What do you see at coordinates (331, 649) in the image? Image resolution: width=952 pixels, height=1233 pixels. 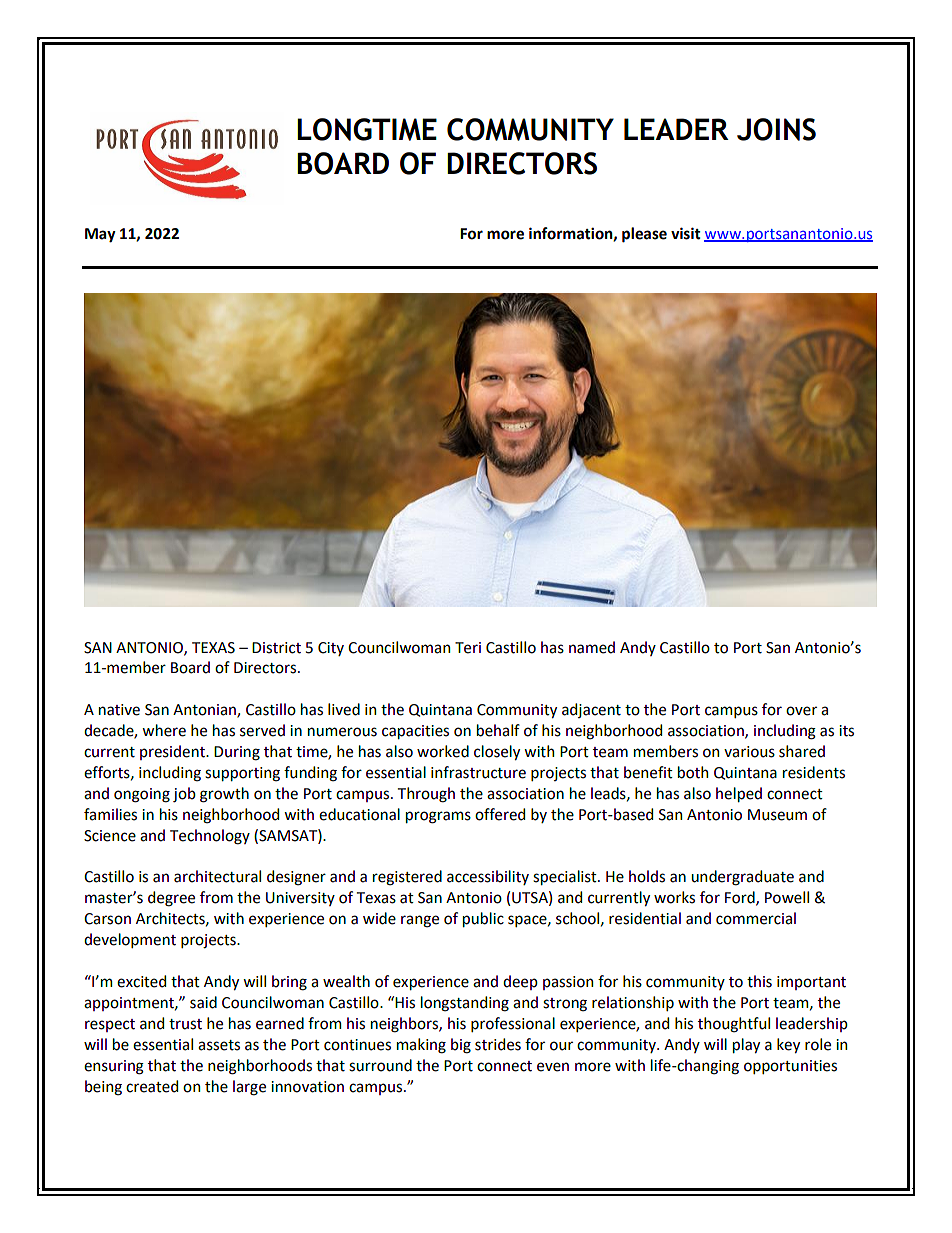 I see `City` at bounding box center [331, 649].
